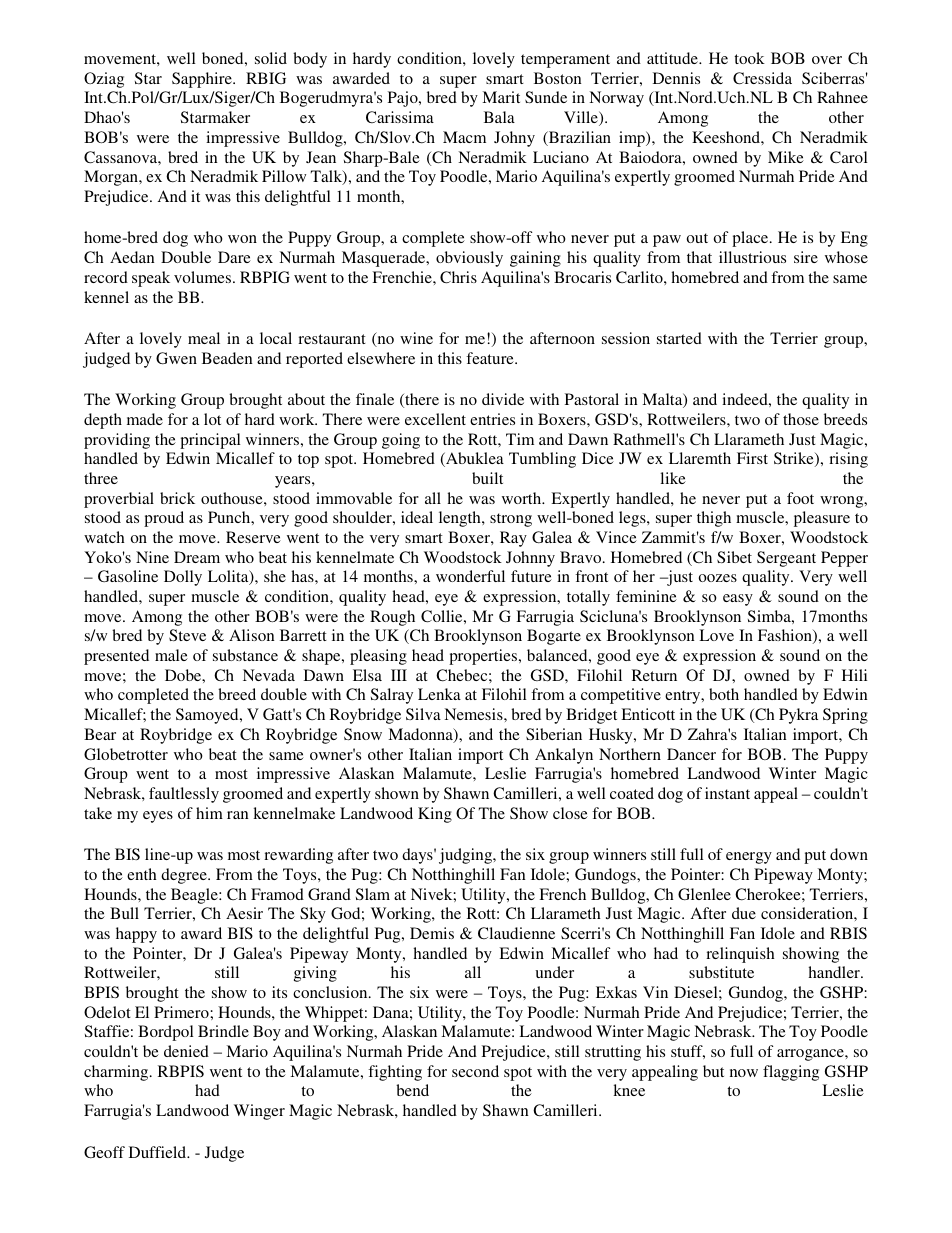 This page has height=1233, width=952. Describe the element at coordinates (727, 793) in the page. I see `instant` at that location.
